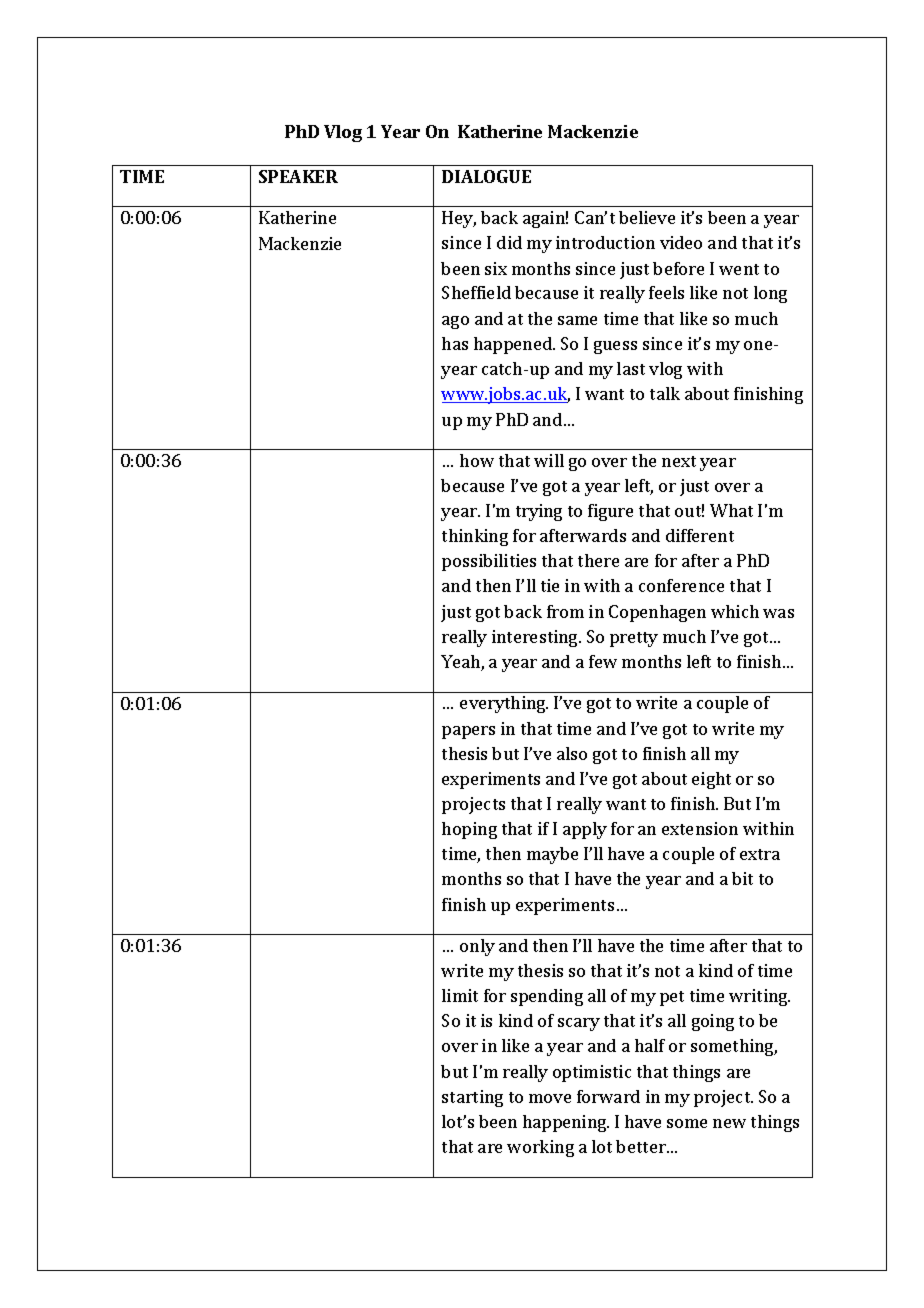 The image size is (924, 1308). Describe the element at coordinates (509, 242) in the page. I see `did` at that location.
